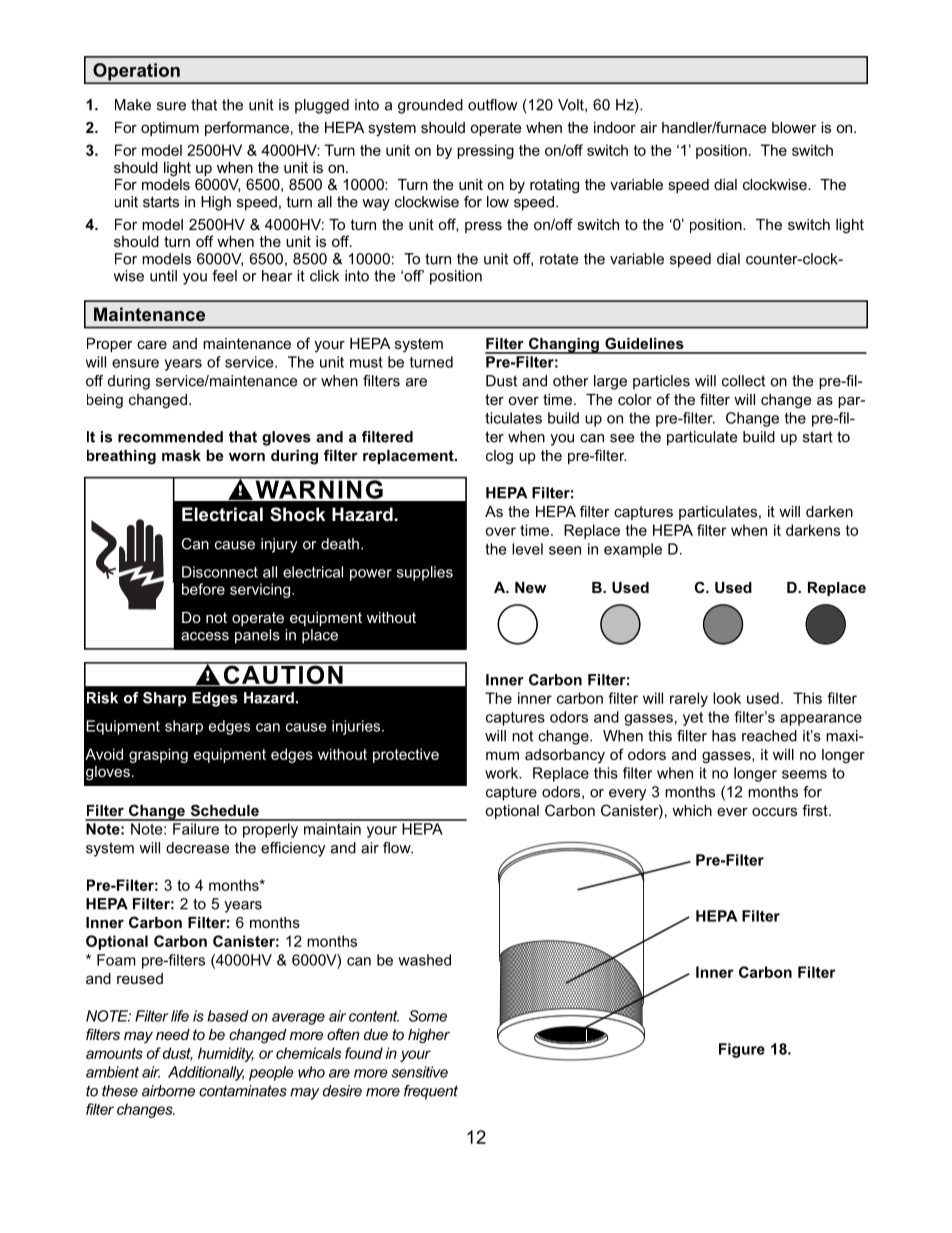 The width and height of the screenshot is (952, 1233). What do you see at coordinates (181, 455) in the screenshot?
I see `mask` at bounding box center [181, 455].
